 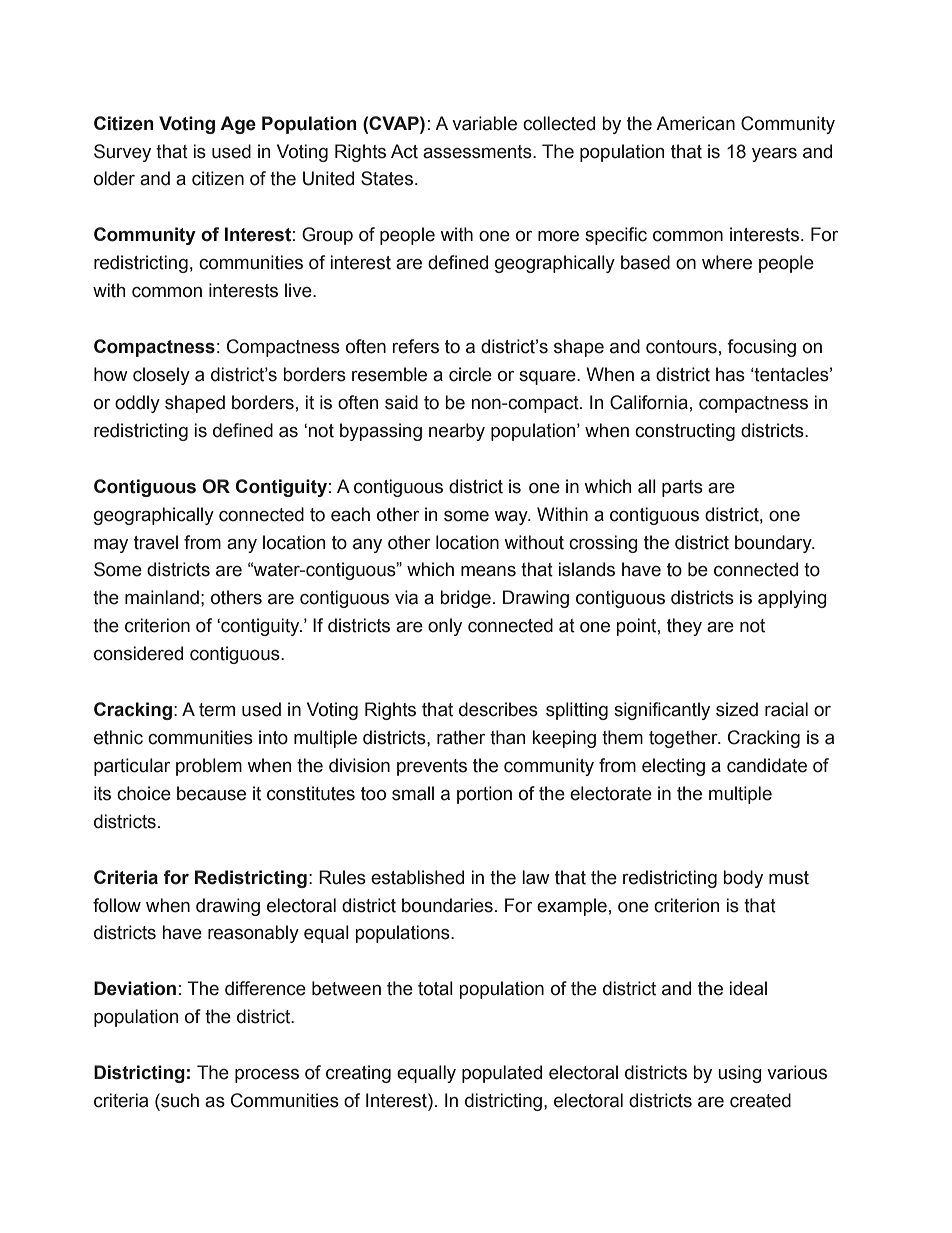 What do you see at coordinates (685, 432) in the page?
I see `constructing` at bounding box center [685, 432].
